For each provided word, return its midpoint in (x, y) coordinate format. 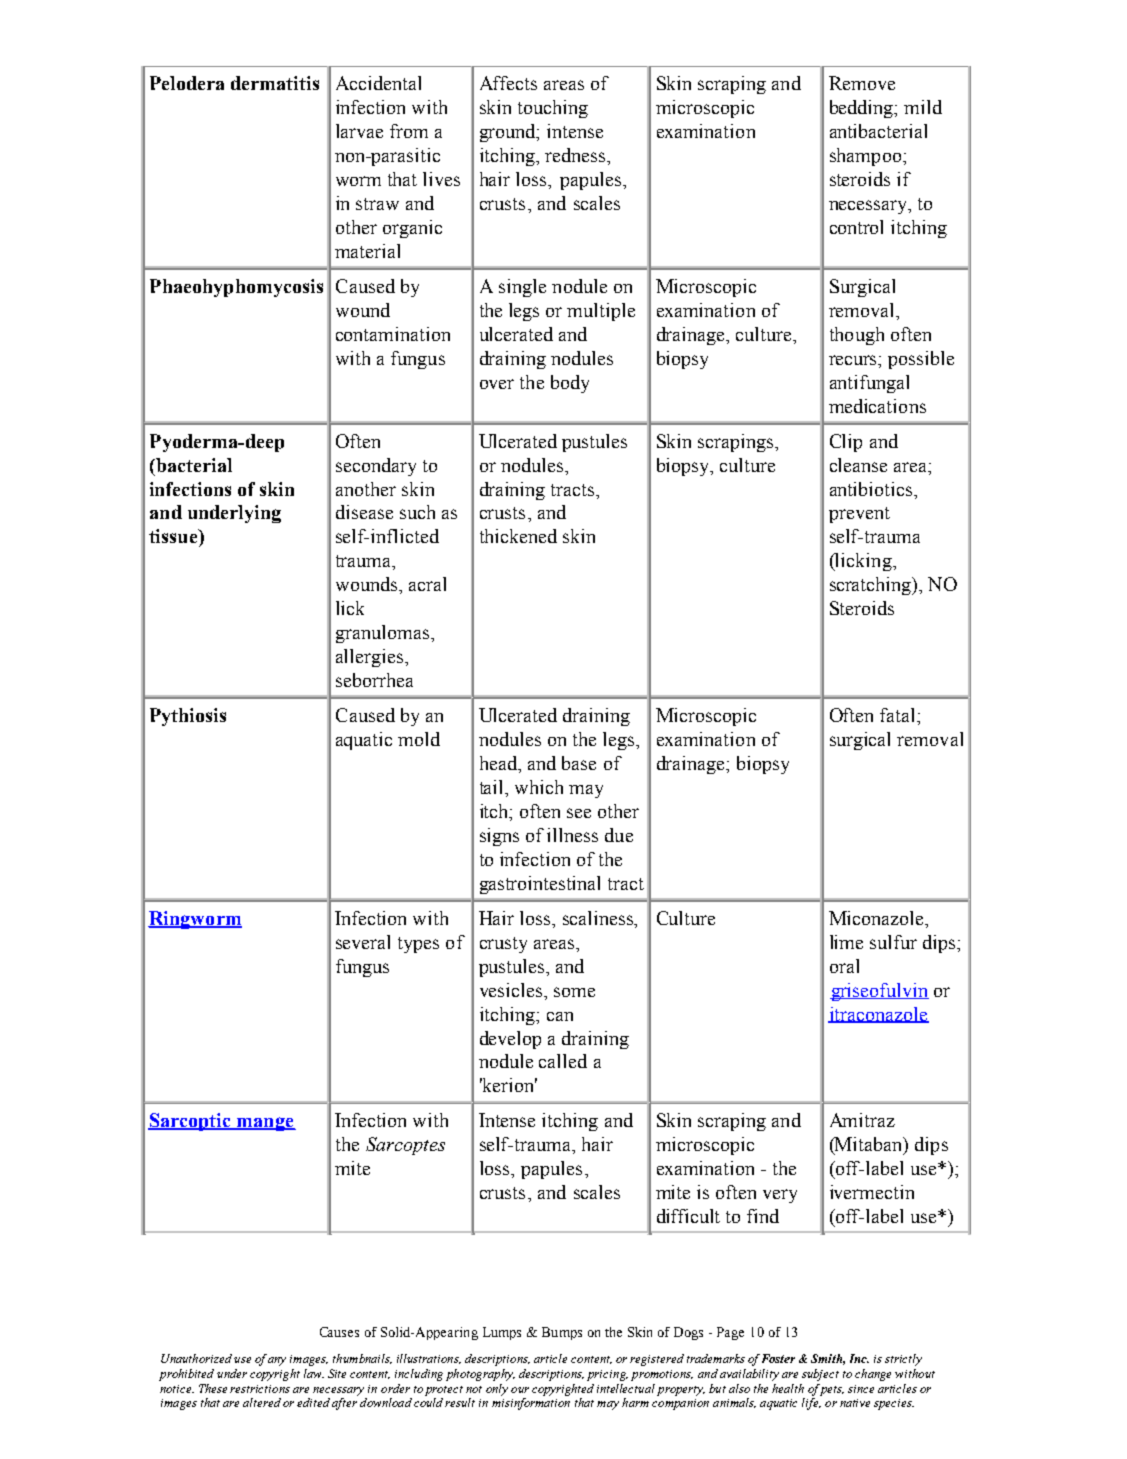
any (277, 1361)
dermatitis (275, 83)
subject (820, 1375)
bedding (863, 109)
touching (553, 109)
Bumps (562, 1333)
